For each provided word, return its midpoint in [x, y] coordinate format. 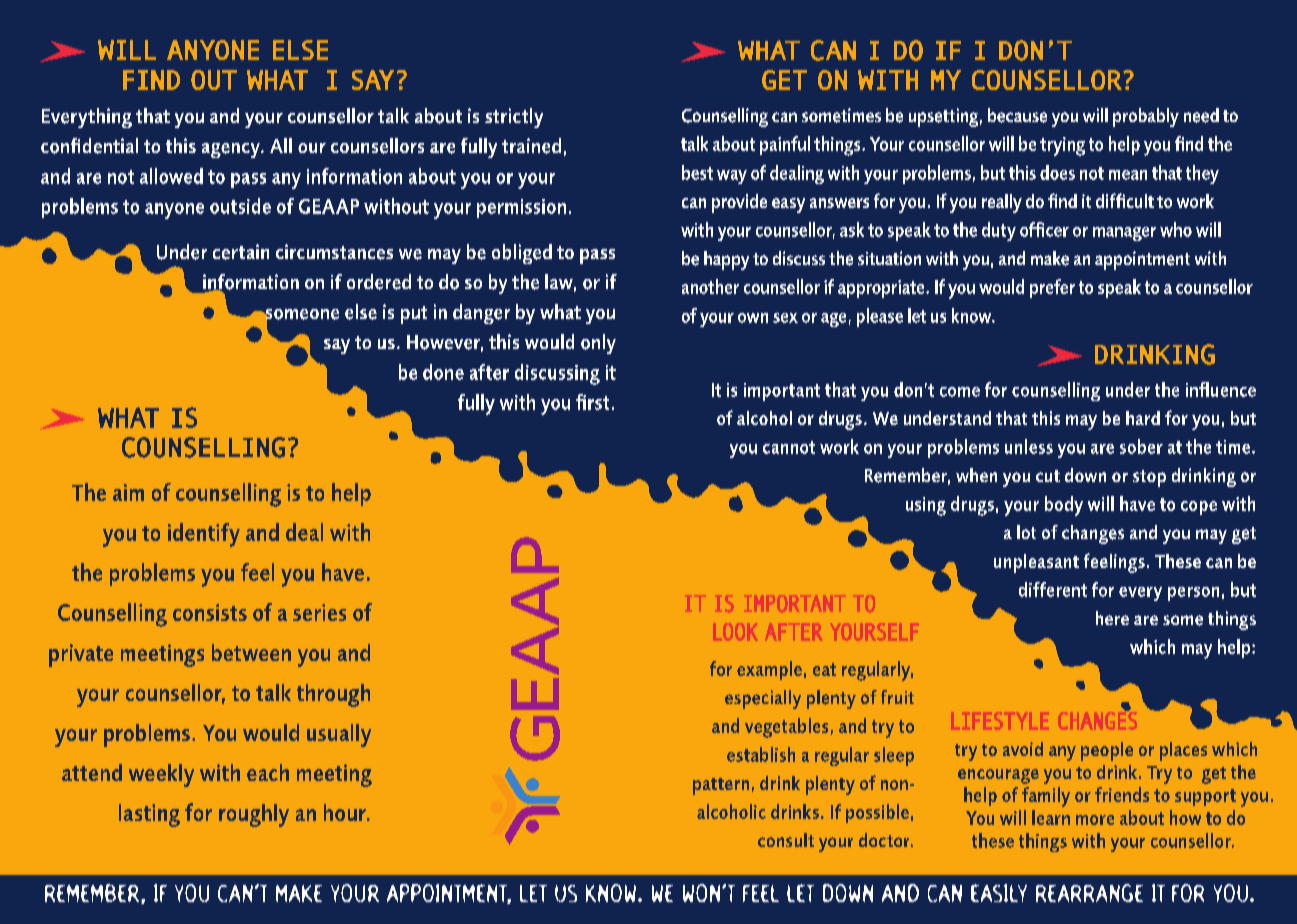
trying [1062, 146]
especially [763, 699]
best [697, 172]
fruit [897, 697]
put [414, 315]
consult [786, 840]
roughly [254, 815]
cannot [789, 447]
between [251, 652]
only [598, 344]
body [1064, 506]
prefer [1052, 288]
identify [204, 535]
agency [232, 150]
